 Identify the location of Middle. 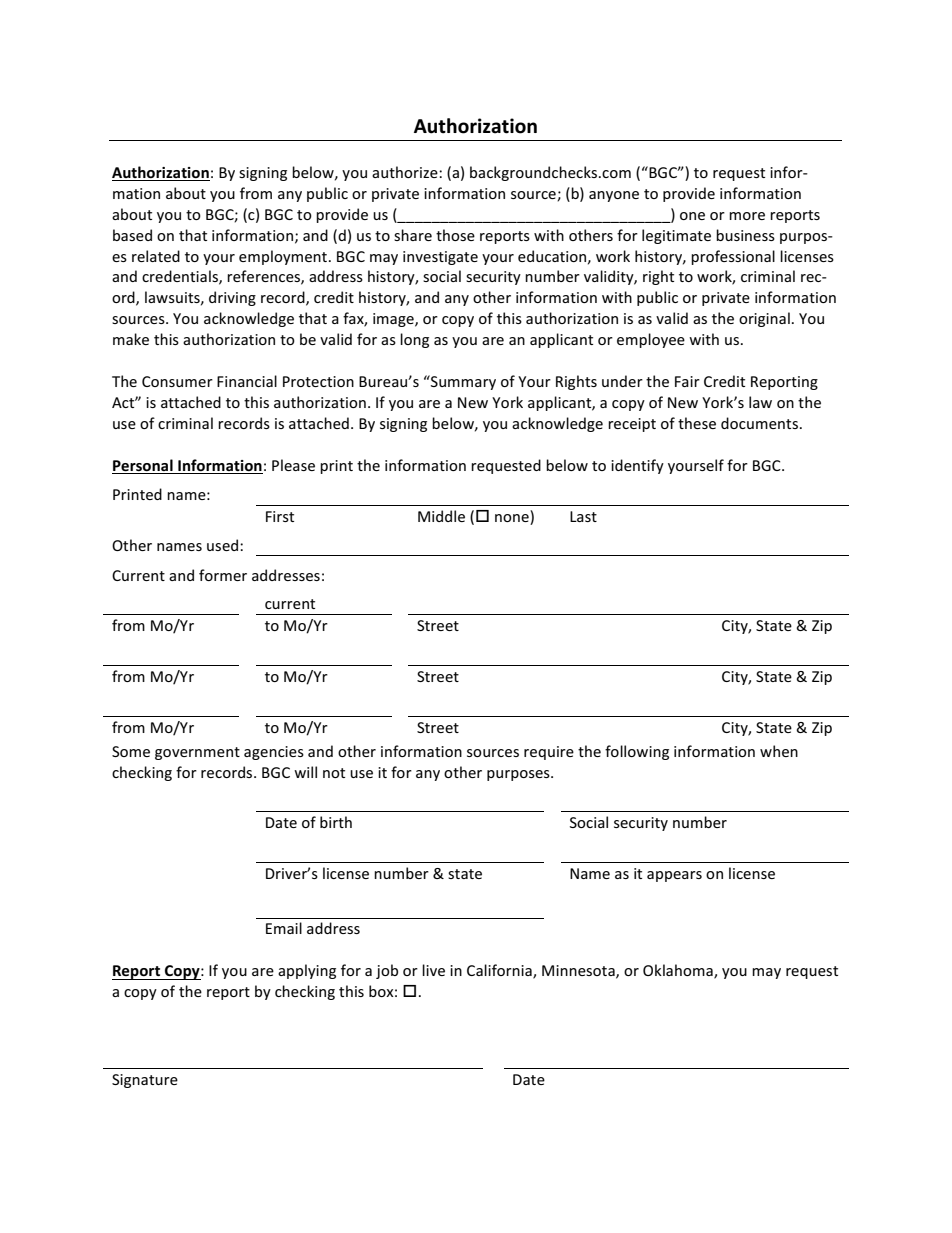
(441, 516).
